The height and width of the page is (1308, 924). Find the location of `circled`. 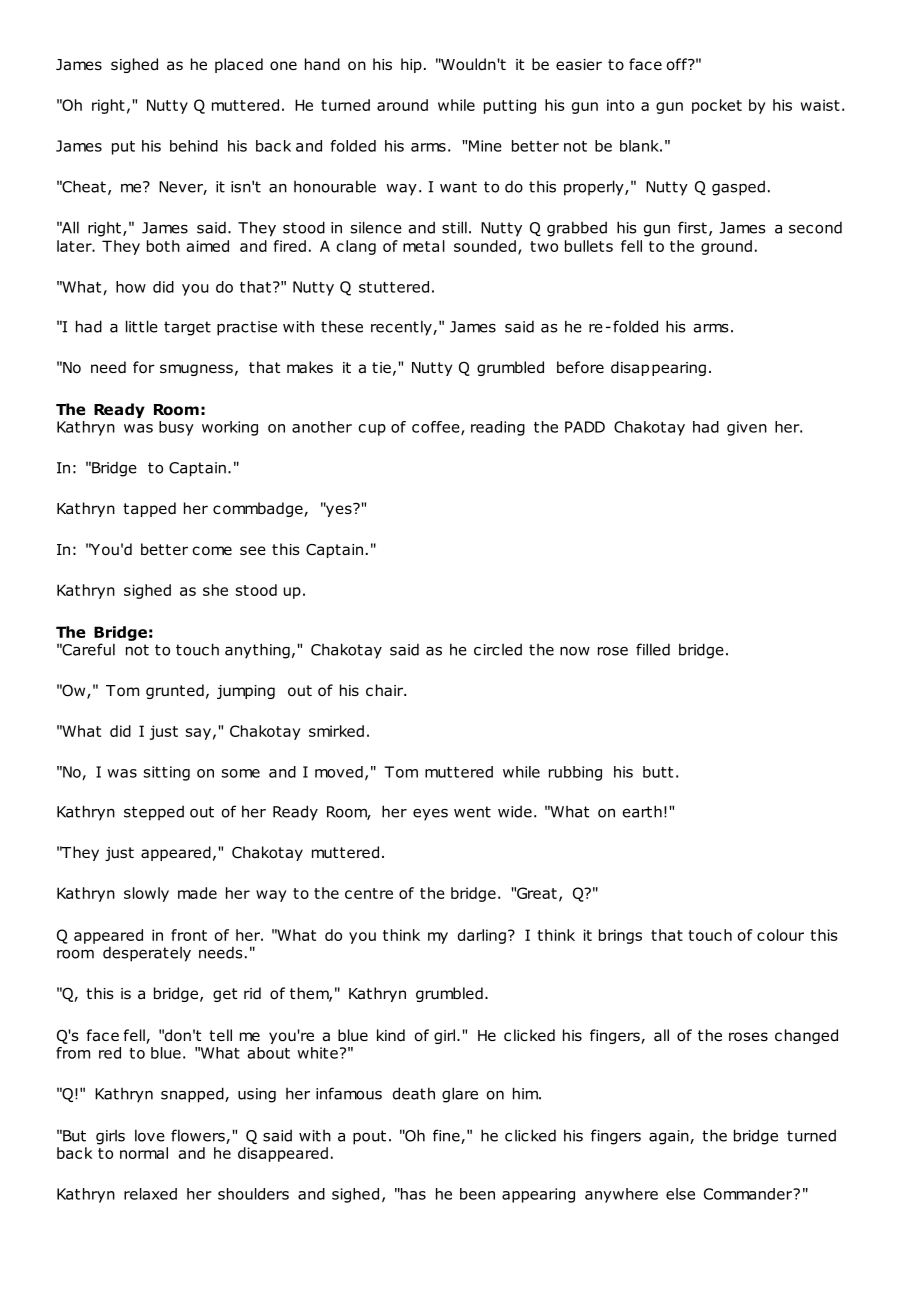

circled is located at coordinates (498, 649).
